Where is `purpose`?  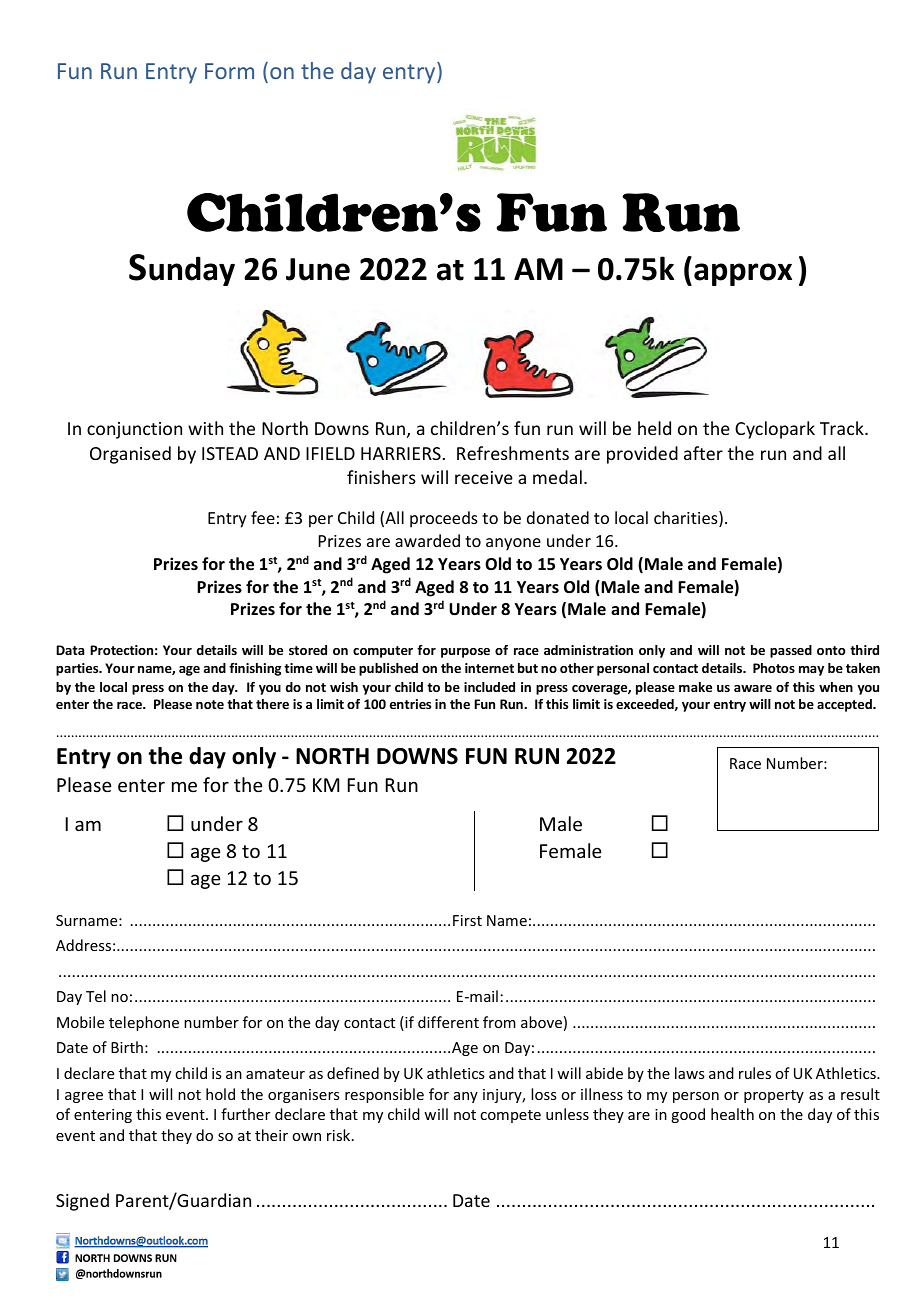
purpose is located at coordinates (465, 653).
